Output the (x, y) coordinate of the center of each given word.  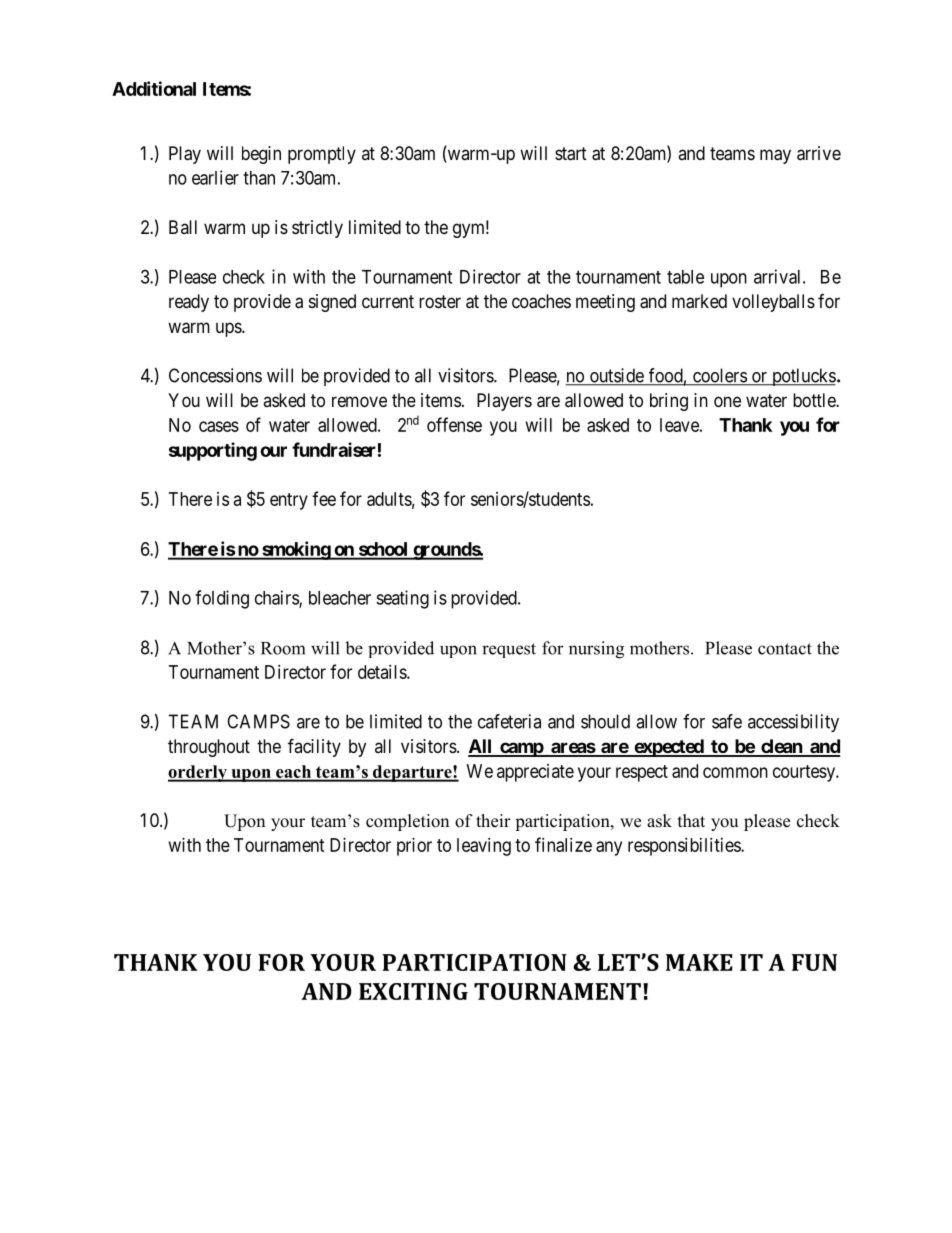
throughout (209, 748)
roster (440, 301)
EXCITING (413, 991)
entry (289, 501)
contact (785, 649)
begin (261, 155)
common (735, 772)
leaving (484, 847)
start (571, 154)
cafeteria (509, 721)
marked (699, 301)
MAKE (699, 962)
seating (402, 599)
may (775, 156)
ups (229, 329)
